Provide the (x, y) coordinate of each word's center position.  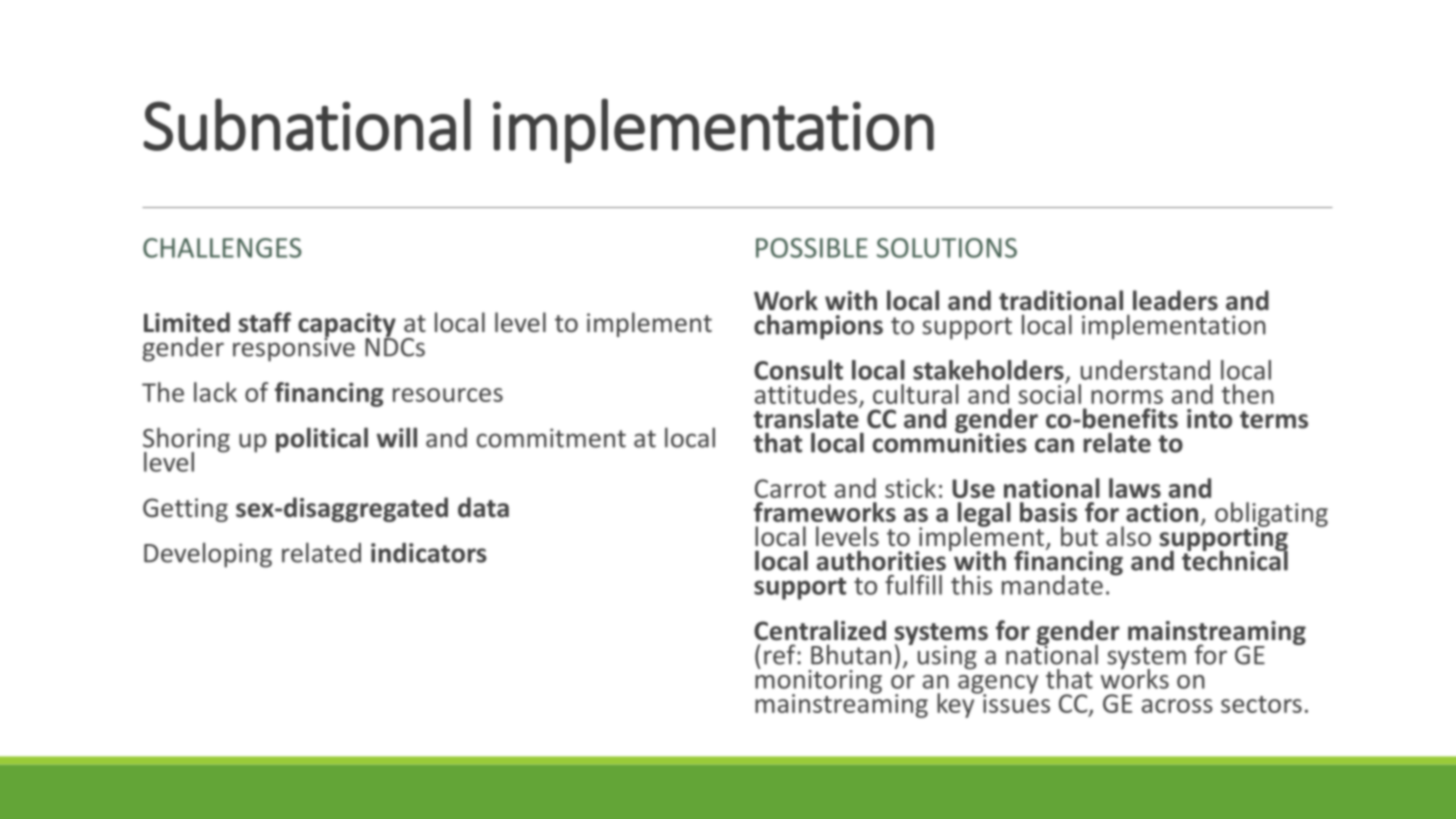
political (322, 440)
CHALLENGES (222, 248)
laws (1135, 488)
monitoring (818, 681)
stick (910, 488)
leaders (1175, 300)
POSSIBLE (812, 248)
